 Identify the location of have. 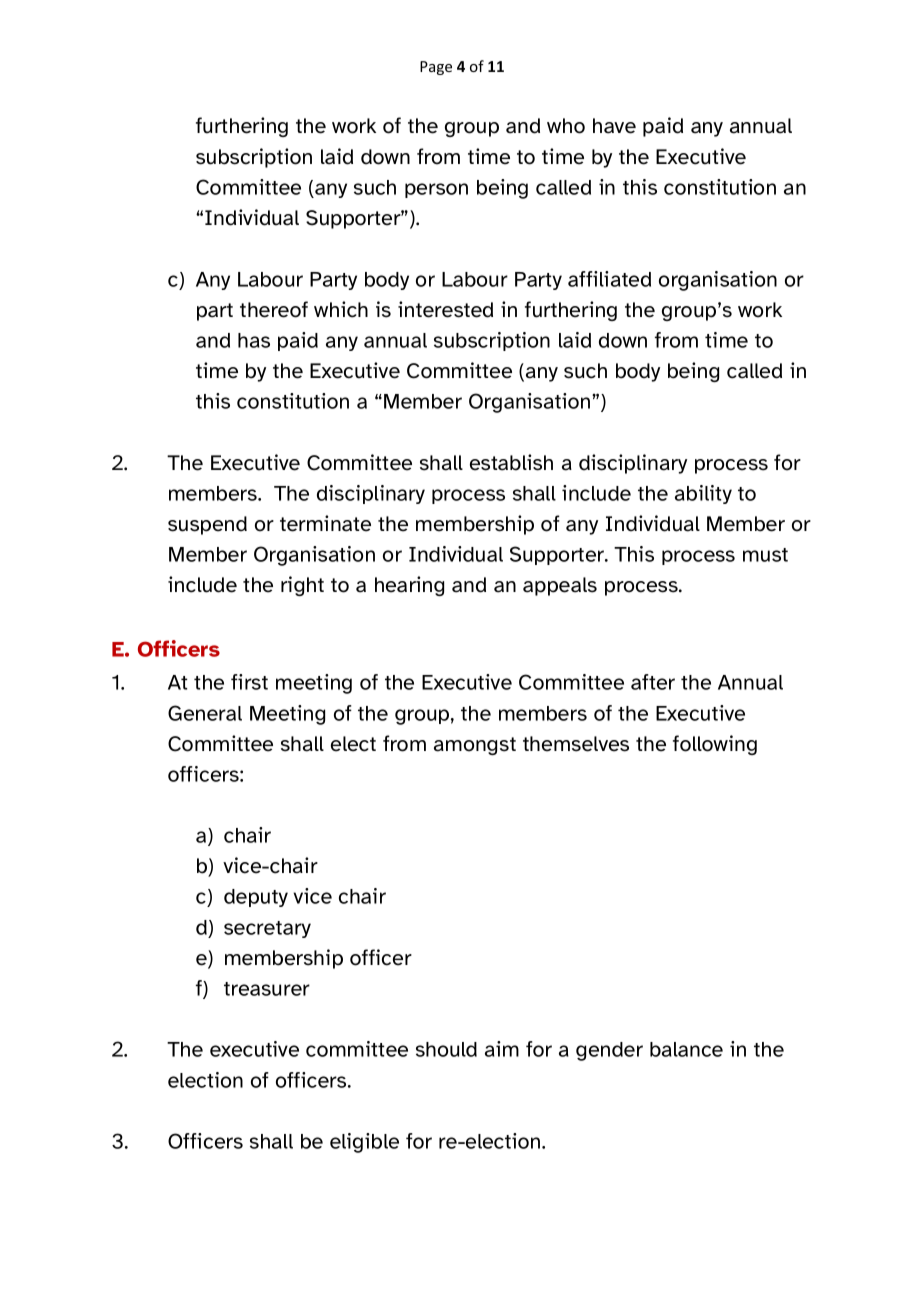
(614, 126).
